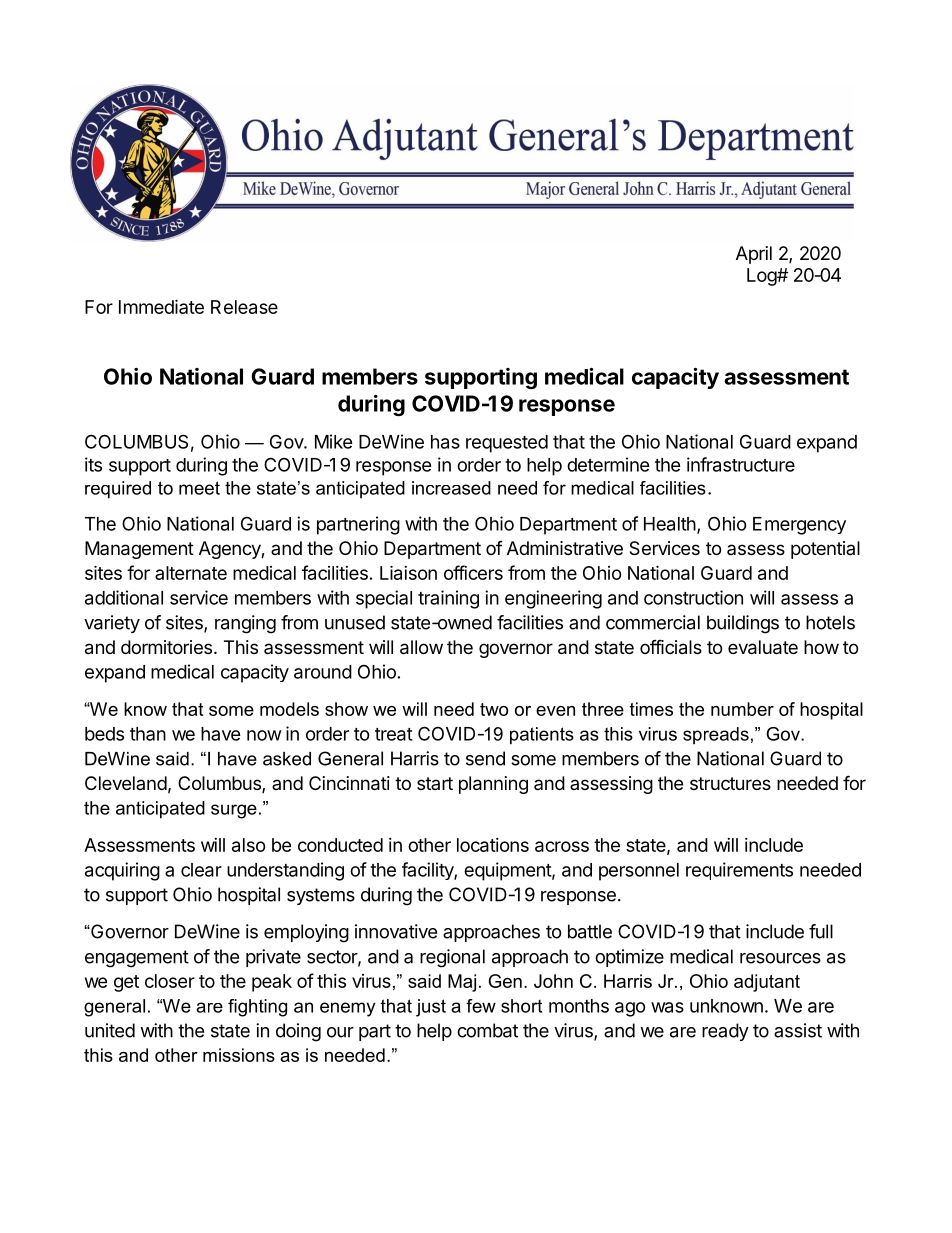 This image has width=952, height=1233. Describe the element at coordinates (110, 1030) in the image. I see `united` at that location.
